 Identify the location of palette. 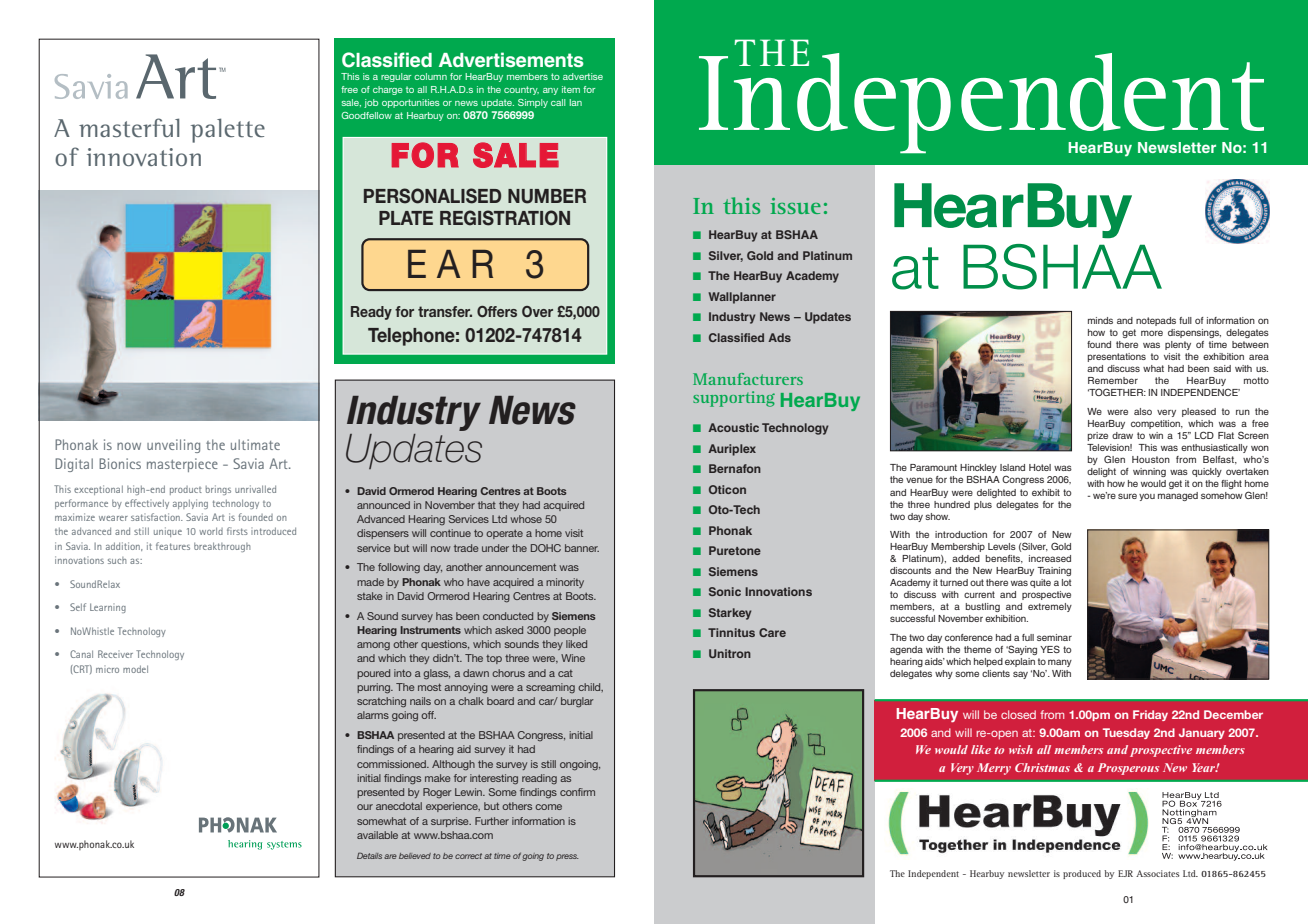
(228, 130).
